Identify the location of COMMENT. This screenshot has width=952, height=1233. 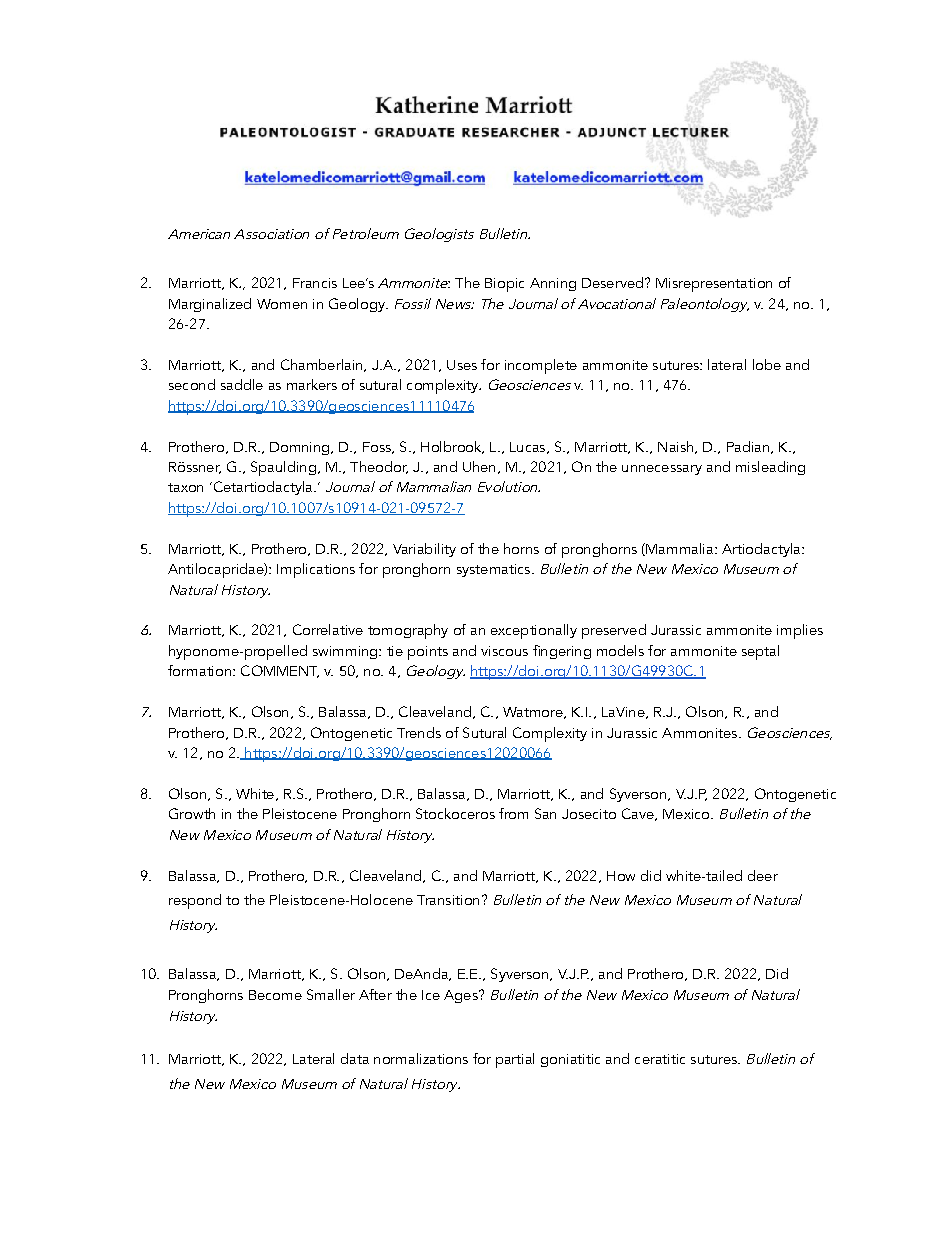
(280, 671).
